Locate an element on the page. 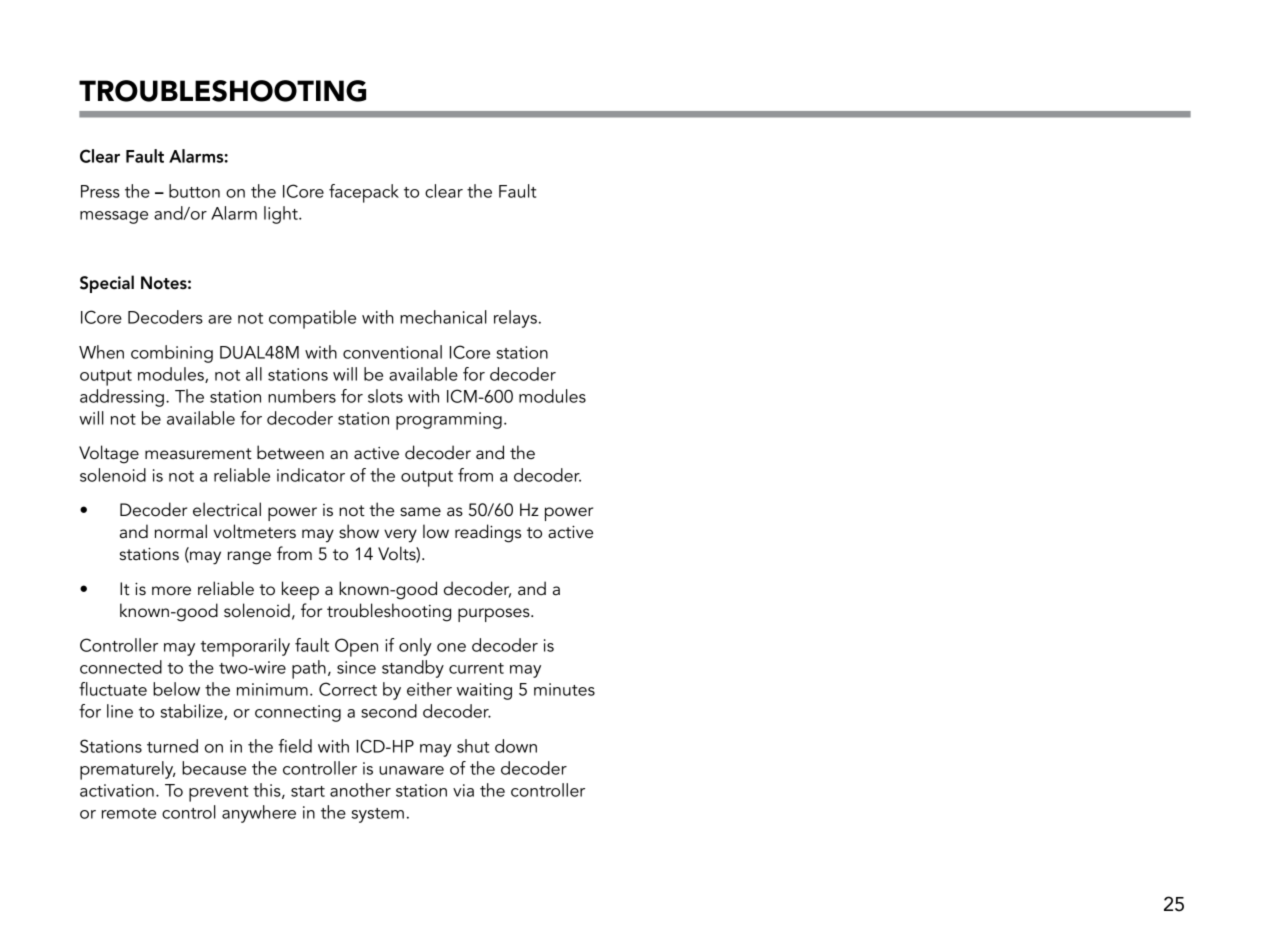 This image has height=952, width=1270. indicator is located at coordinates (311, 475).
